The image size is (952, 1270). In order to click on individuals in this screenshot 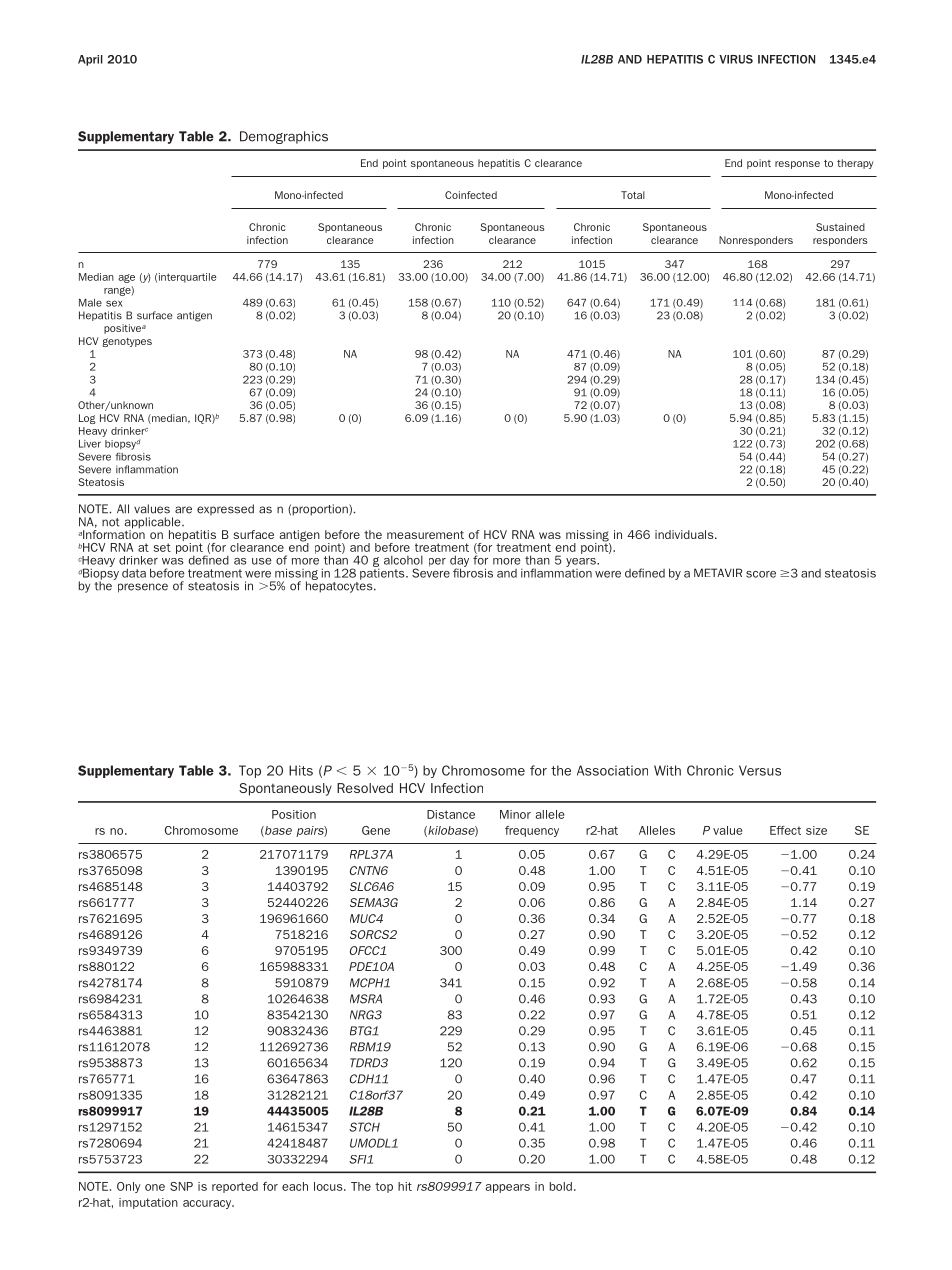, I will do `click(685, 534)`.
